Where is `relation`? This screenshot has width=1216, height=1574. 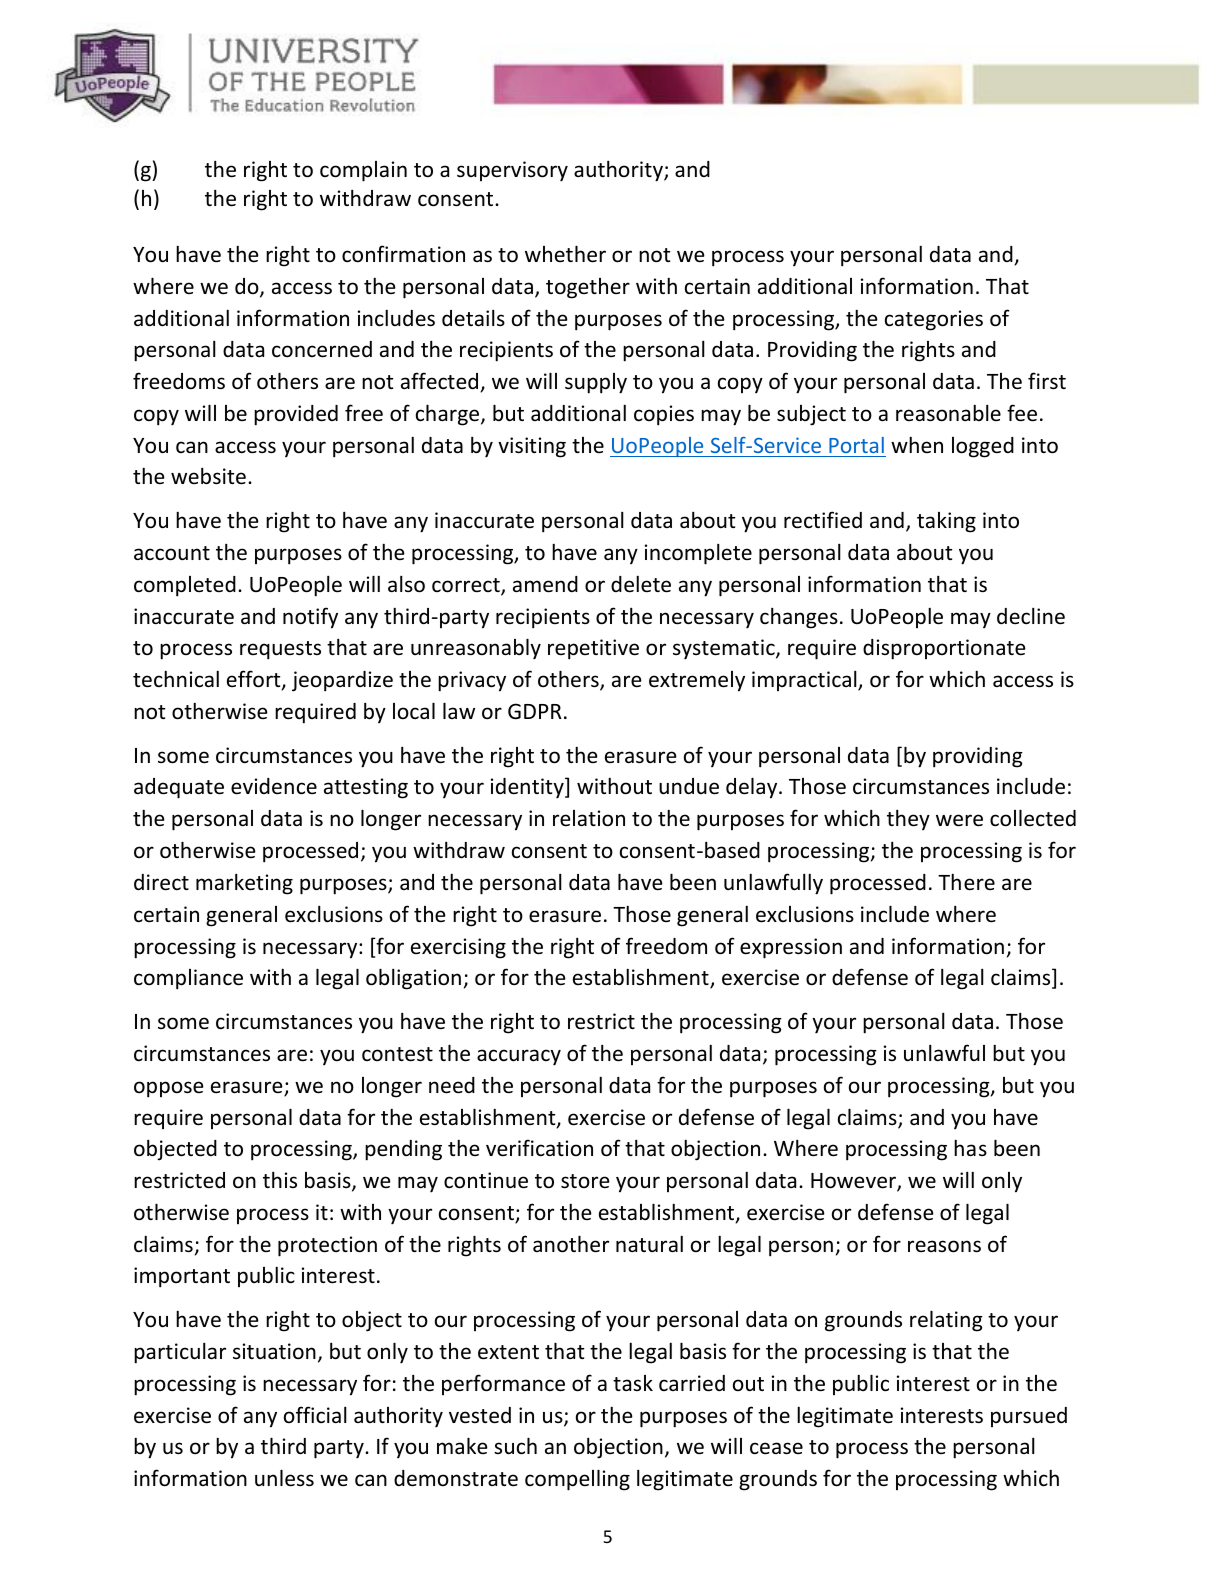
relation is located at coordinates (589, 818).
